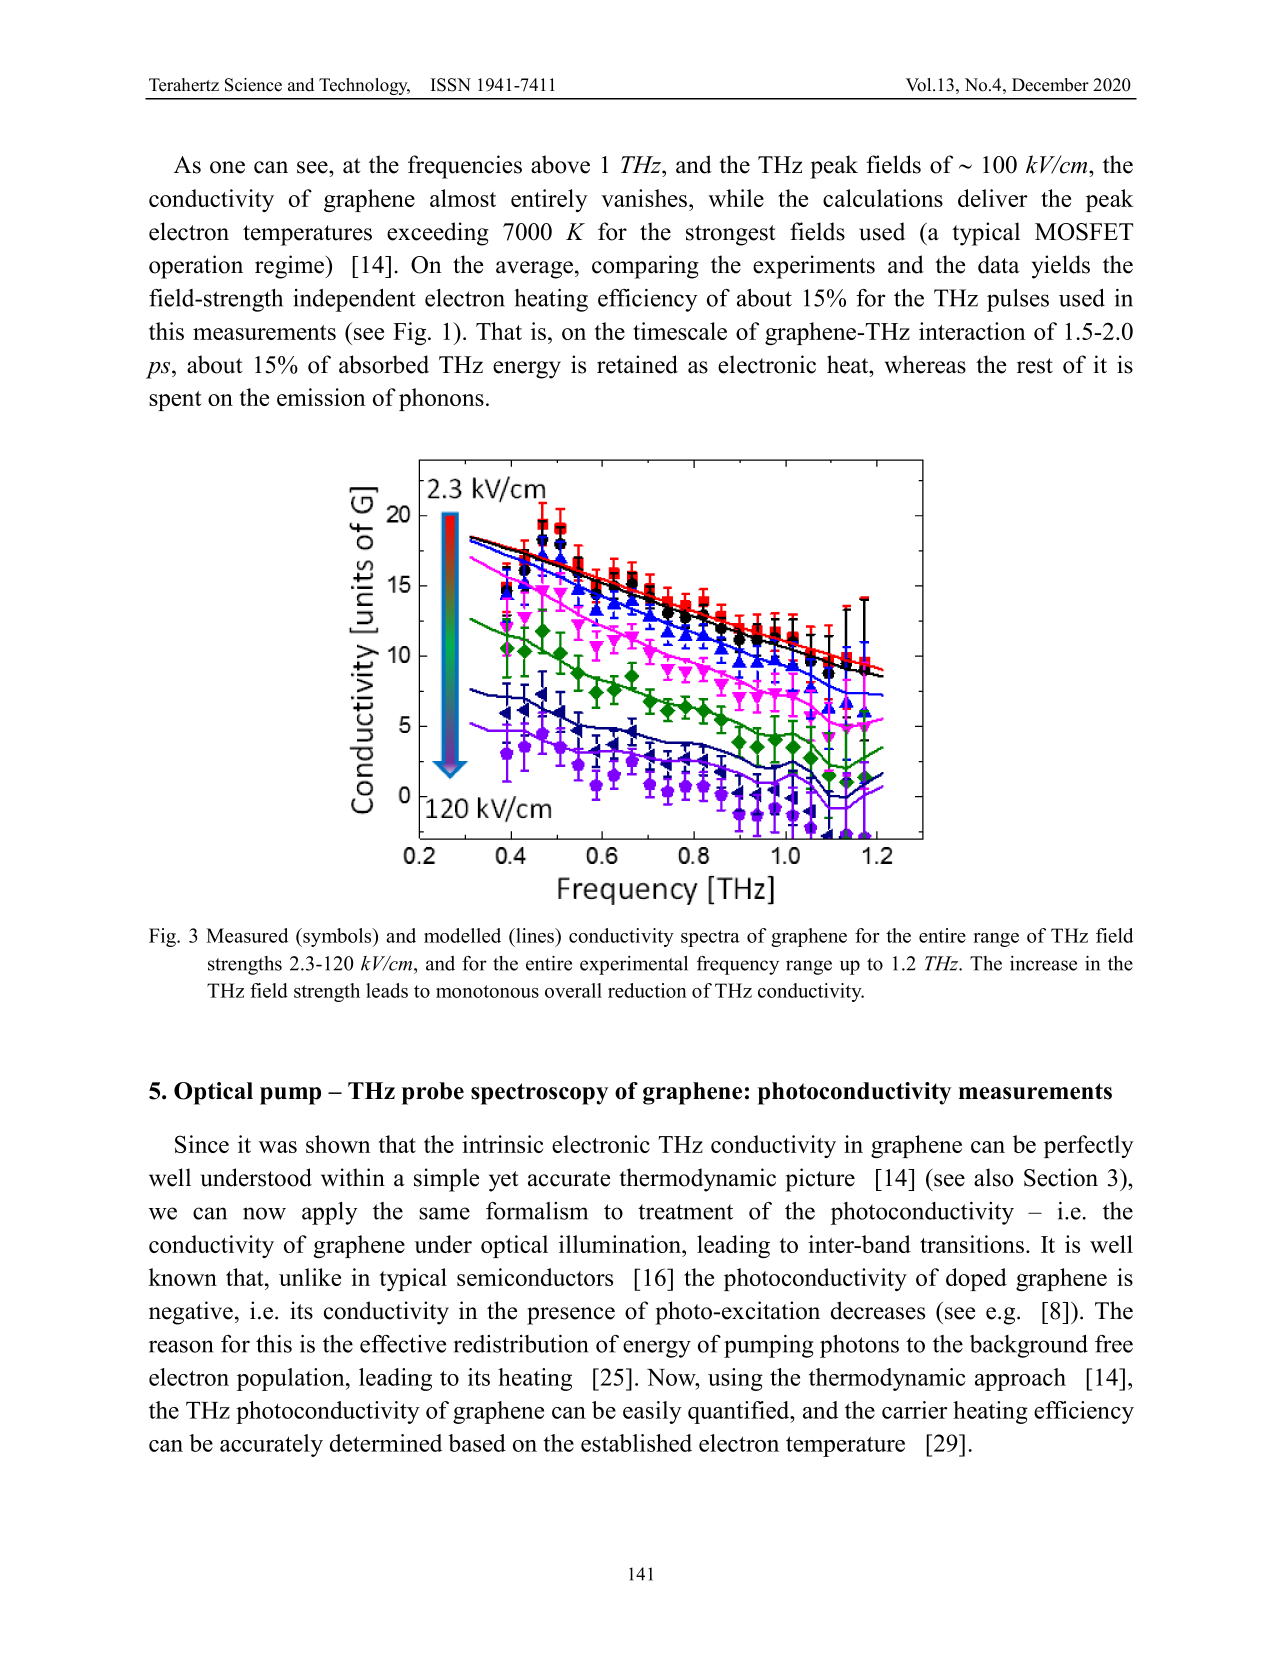  I want to click on Science, so click(253, 85).
